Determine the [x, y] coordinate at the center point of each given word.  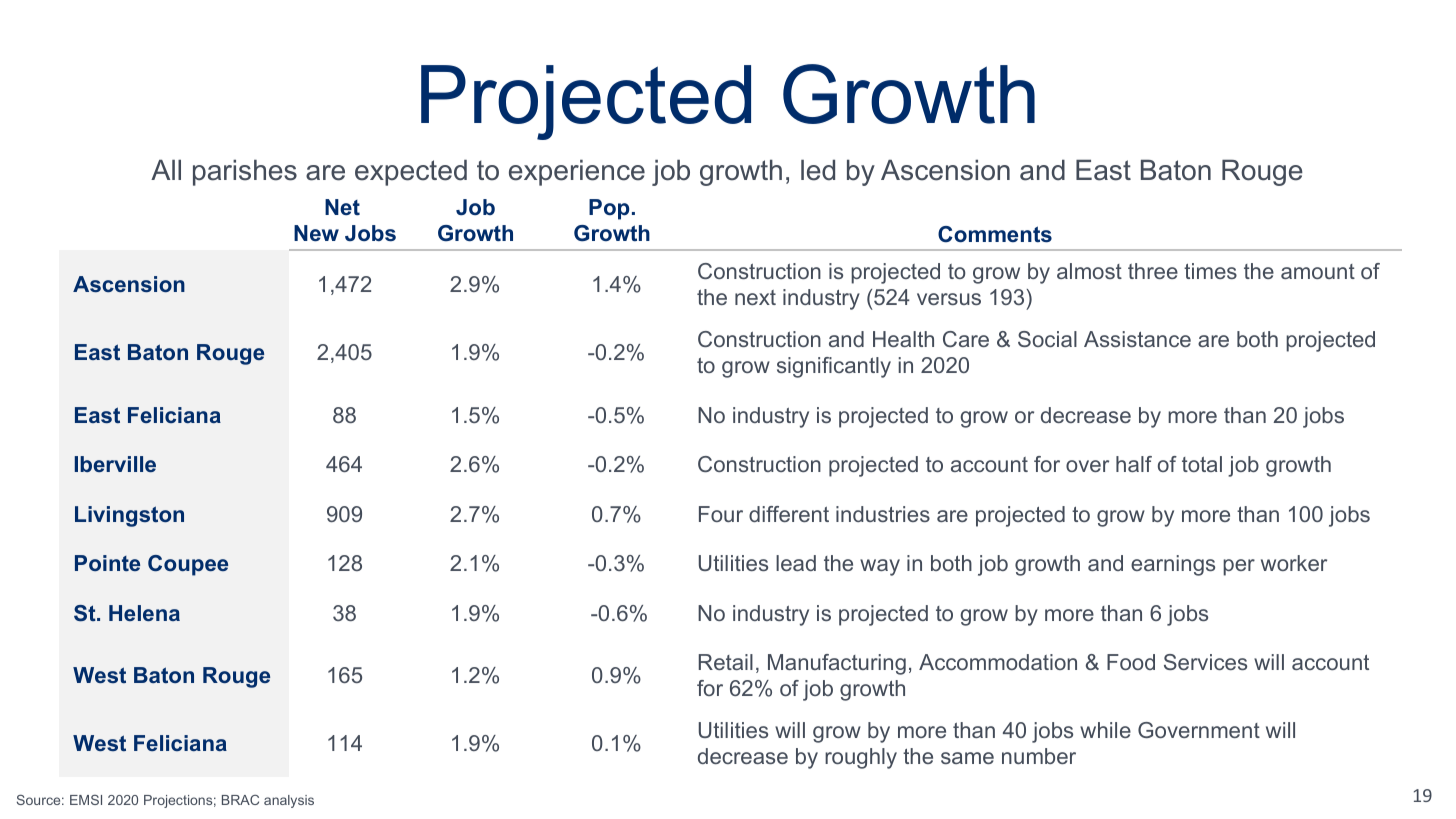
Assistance [1137, 339]
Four [721, 514]
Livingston [129, 516]
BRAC [240, 800]
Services [1205, 662]
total [1202, 464]
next [755, 297]
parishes [245, 173]
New [316, 233]
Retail [726, 662]
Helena [144, 613]
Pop [609, 209]
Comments [995, 234]
